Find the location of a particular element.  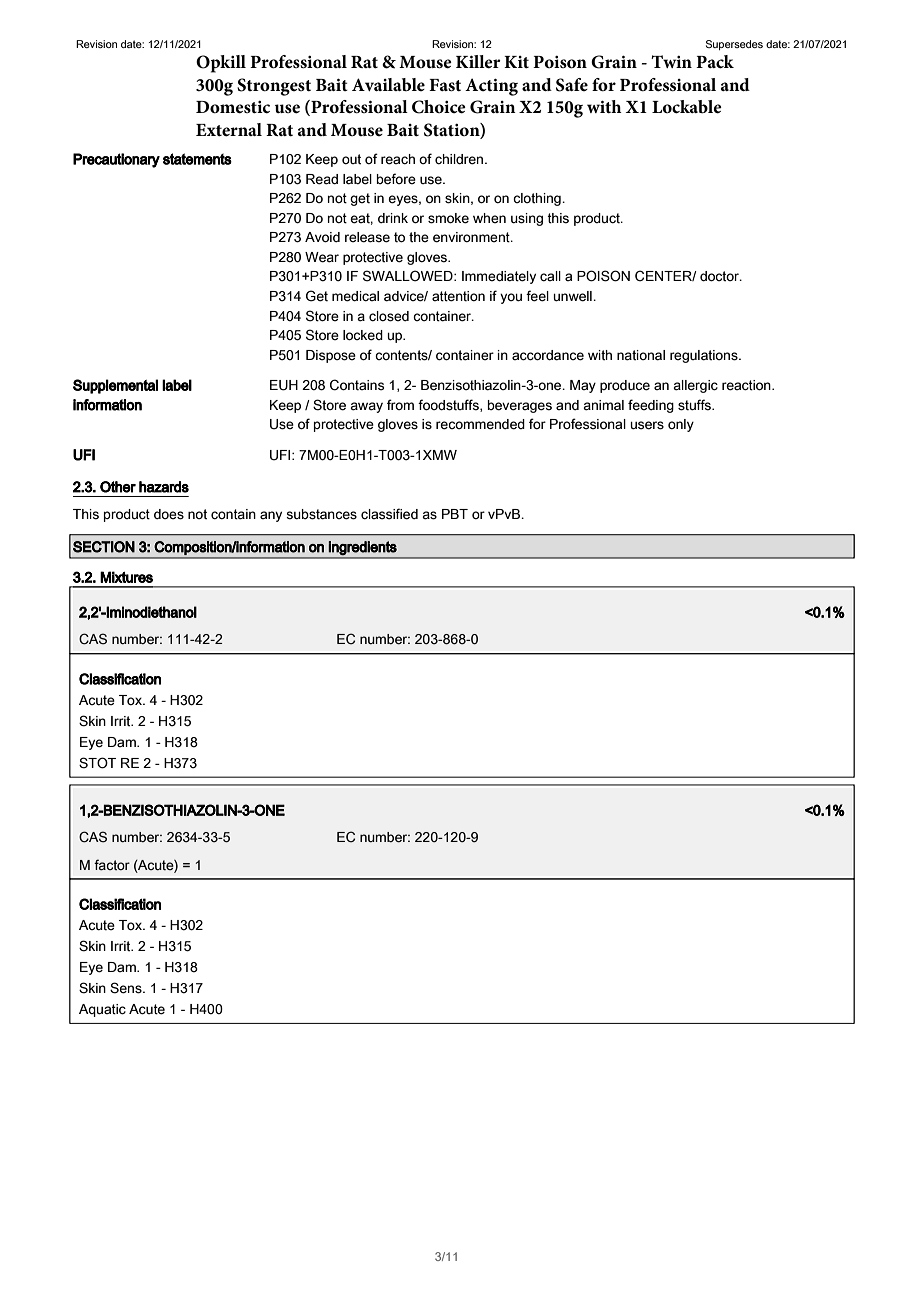

only is located at coordinates (681, 425).
